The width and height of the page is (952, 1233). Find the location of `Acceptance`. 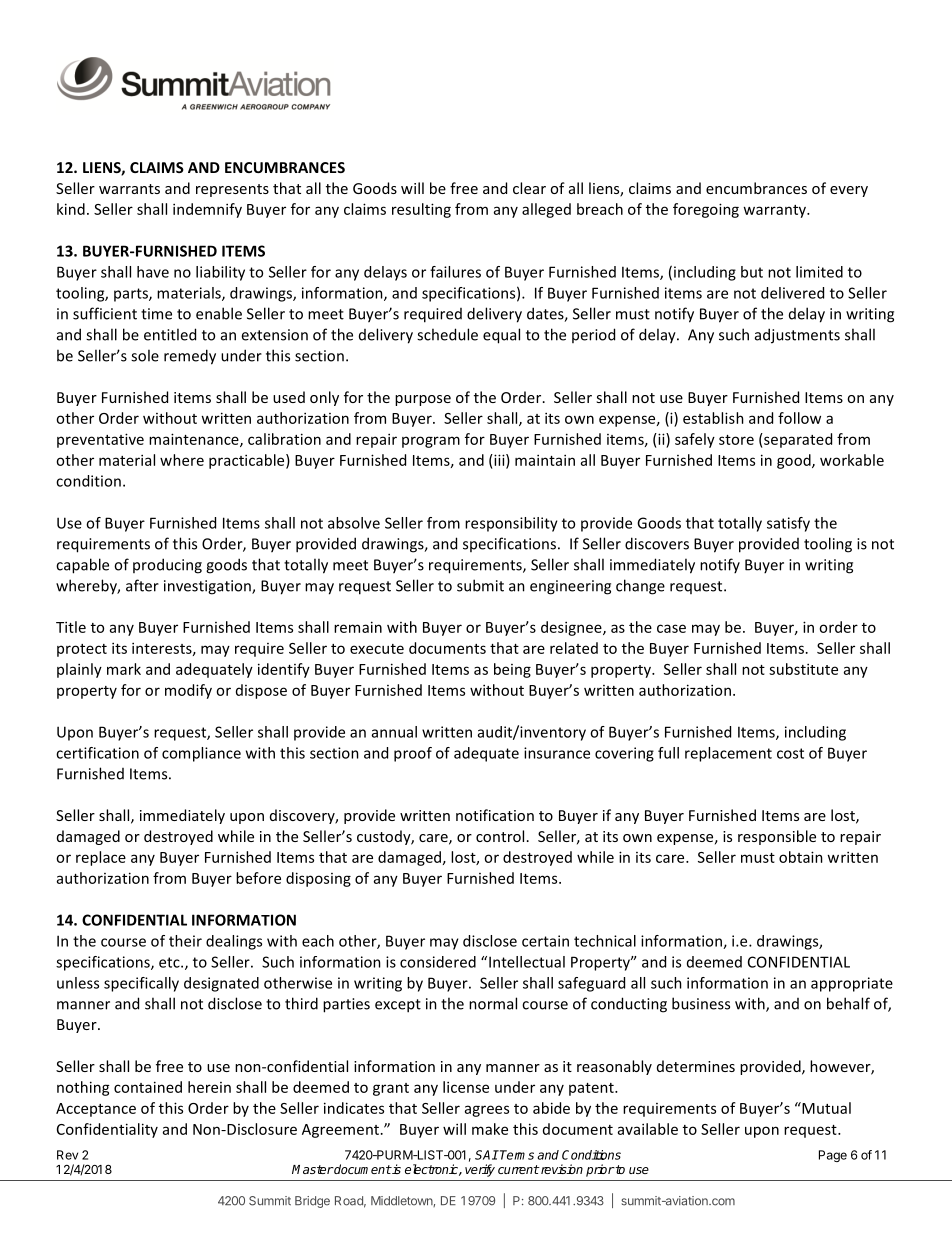

Acceptance is located at coordinates (96, 1110).
